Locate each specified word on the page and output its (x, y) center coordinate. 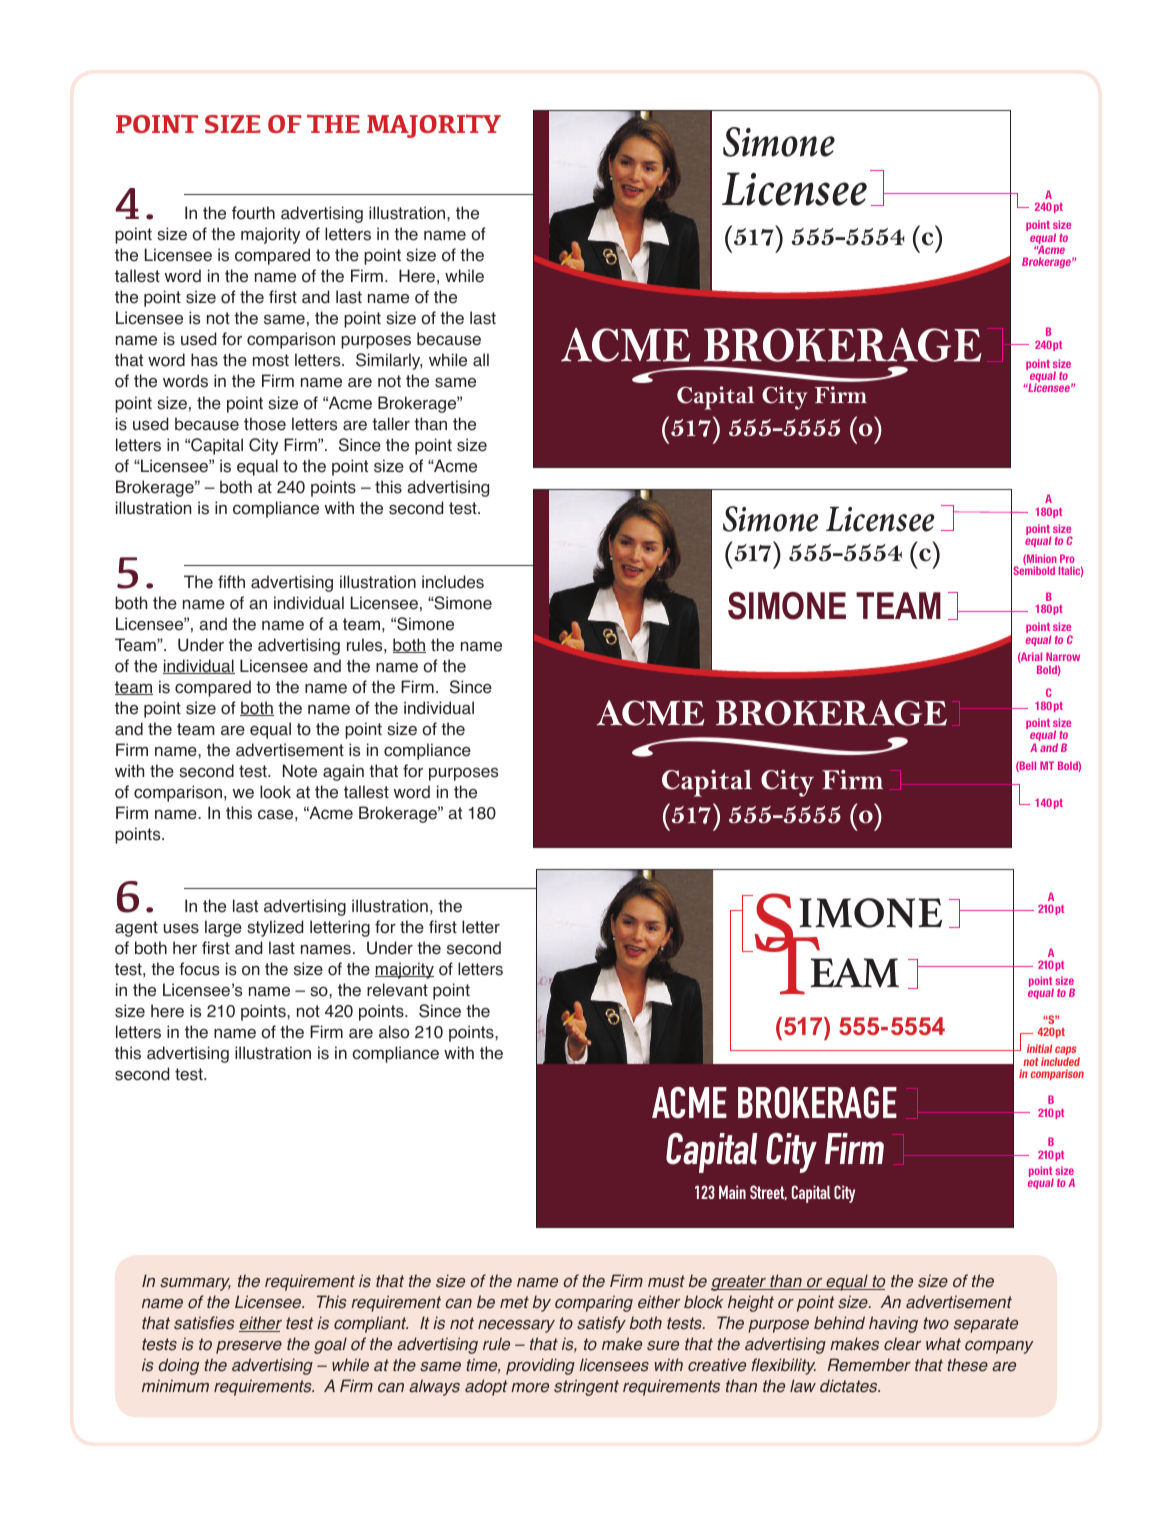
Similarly (389, 361)
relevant (397, 990)
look (275, 792)
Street (768, 1192)
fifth (231, 581)
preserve (249, 1347)
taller (391, 424)
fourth (253, 213)
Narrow (1063, 656)
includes (453, 582)
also (394, 1032)
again (343, 772)
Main (732, 1192)
